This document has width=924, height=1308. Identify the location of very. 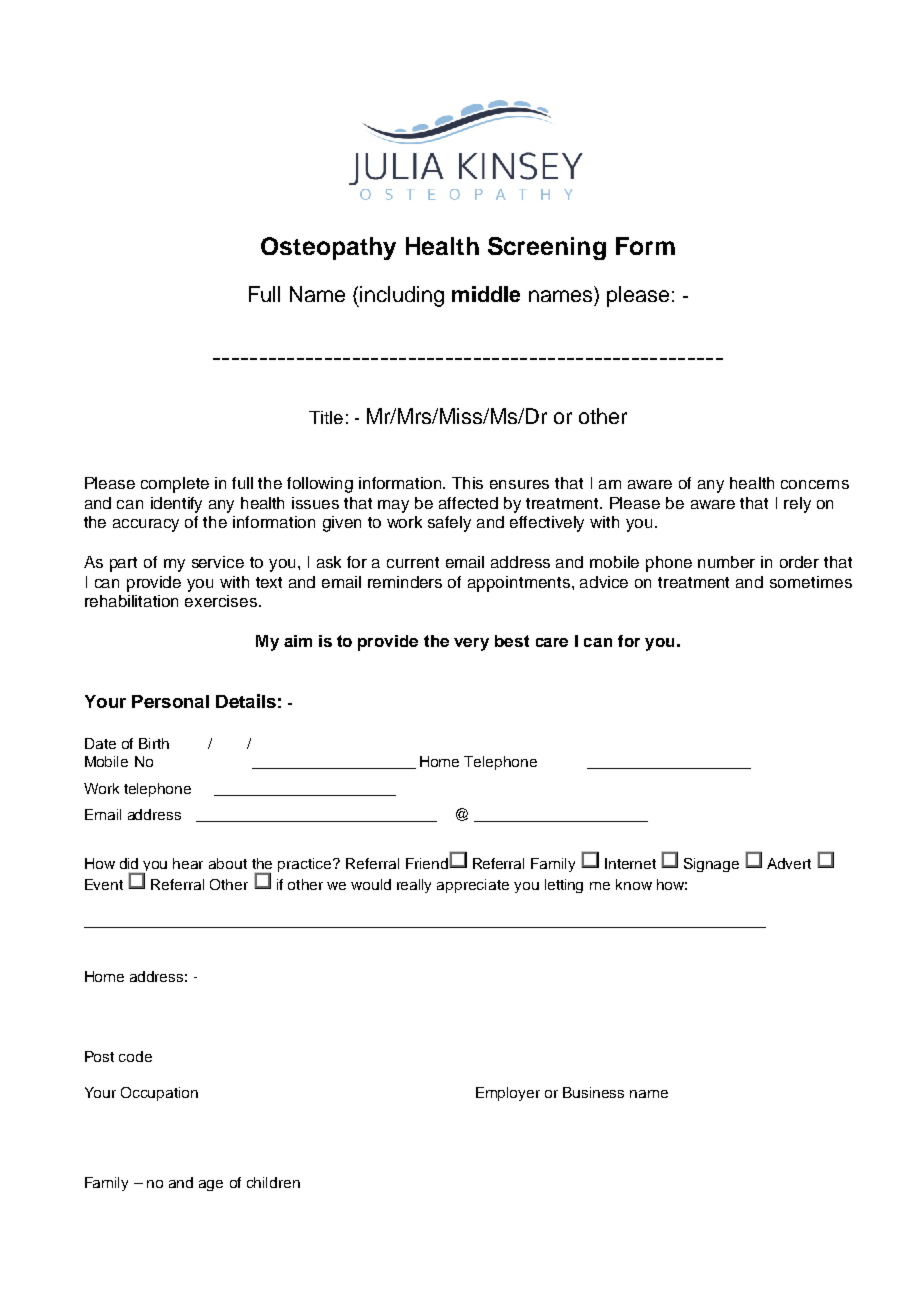
(471, 644).
